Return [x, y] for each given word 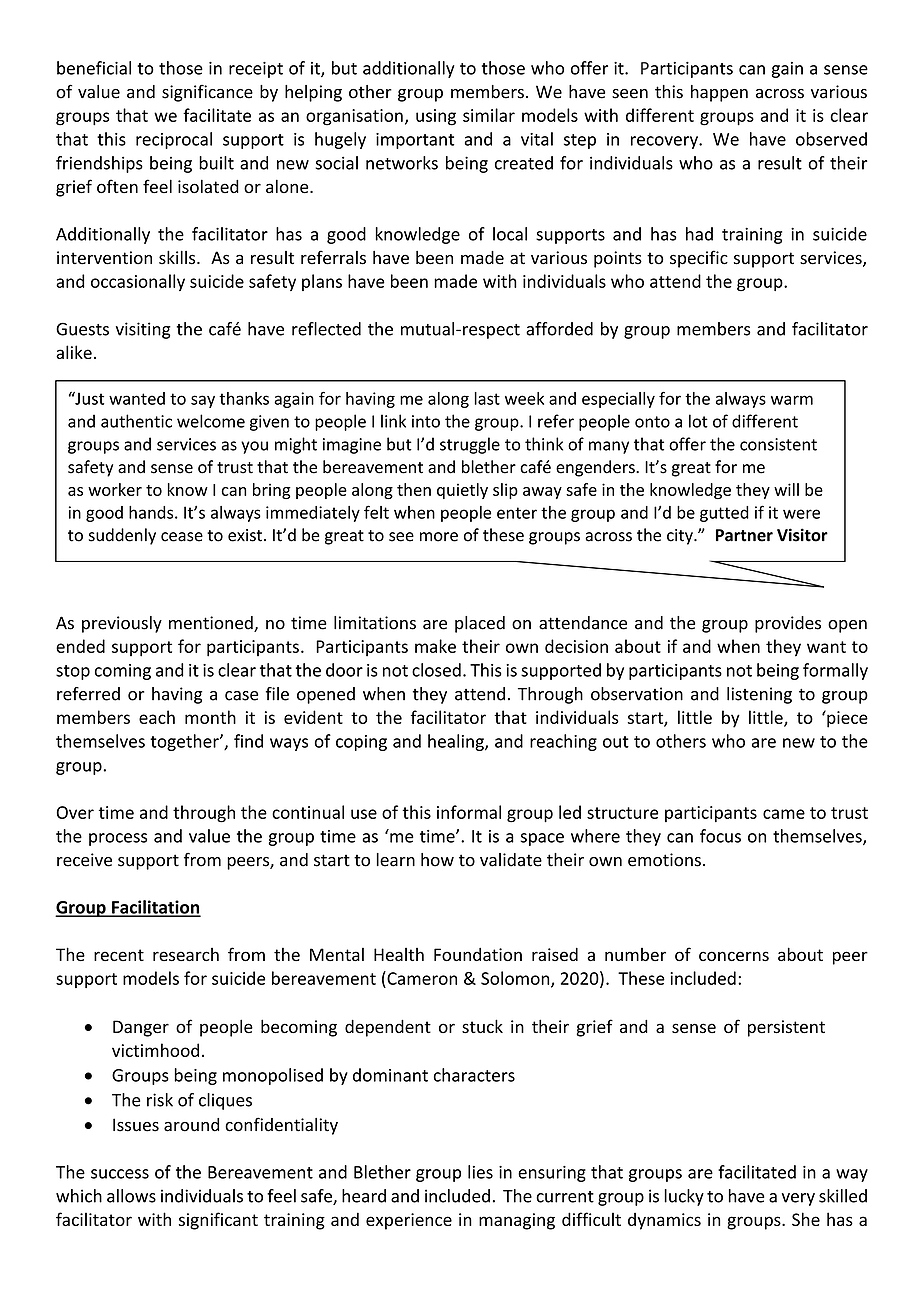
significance [207, 93]
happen [719, 93]
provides [788, 624]
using [436, 117]
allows [131, 1196]
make [435, 646]
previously [122, 624]
